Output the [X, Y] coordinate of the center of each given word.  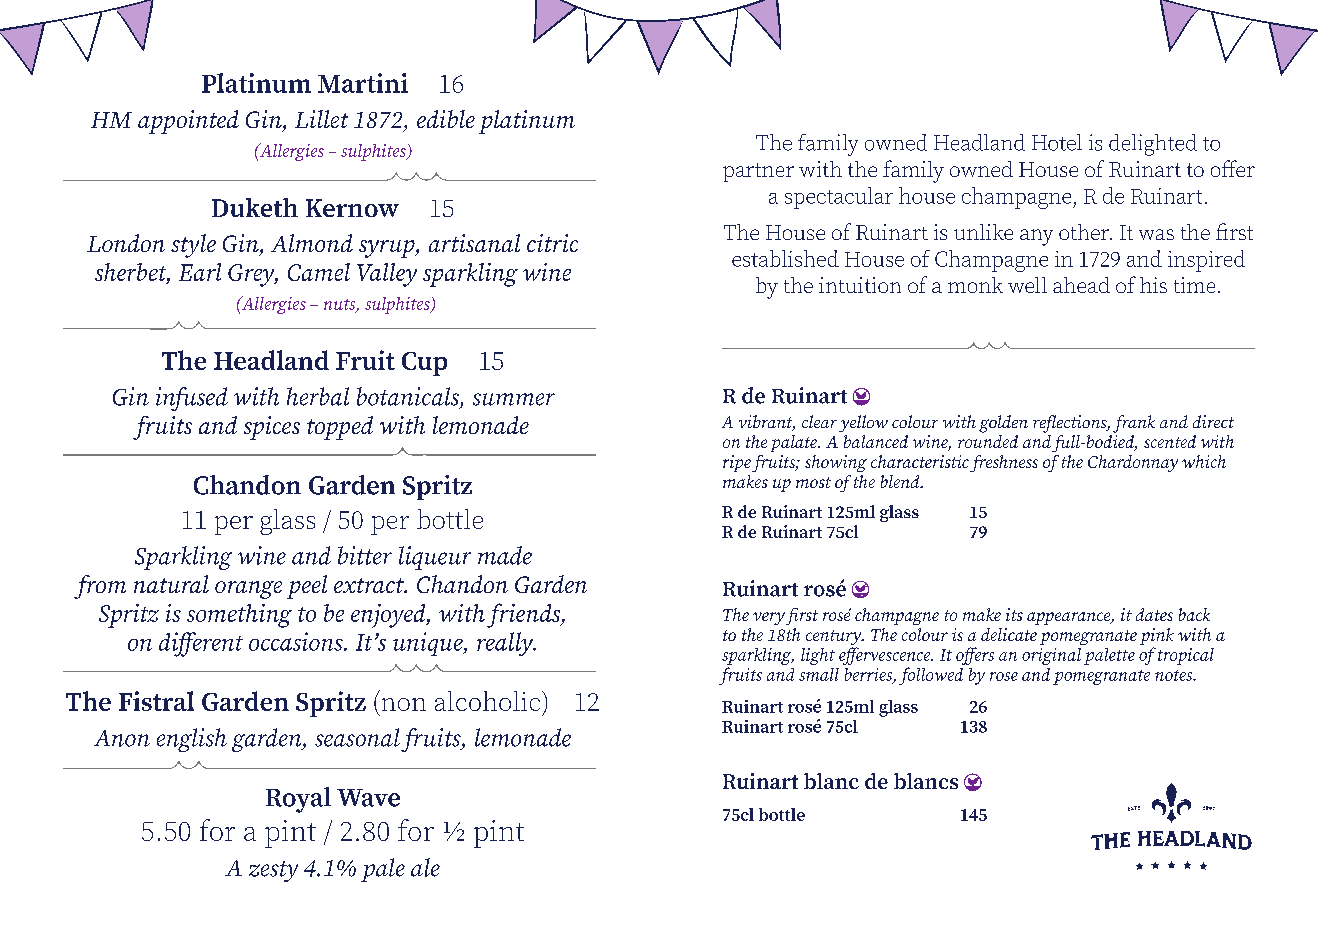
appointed [188, 122]
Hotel [1057, 142]
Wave [368, 798]
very [769, 618]
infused [192, 399]
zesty [273, 871]
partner [758, 172]
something [239, 616]
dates [1154, 614]
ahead [1081, 285]
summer [514, 399]
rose [1004, 676]
